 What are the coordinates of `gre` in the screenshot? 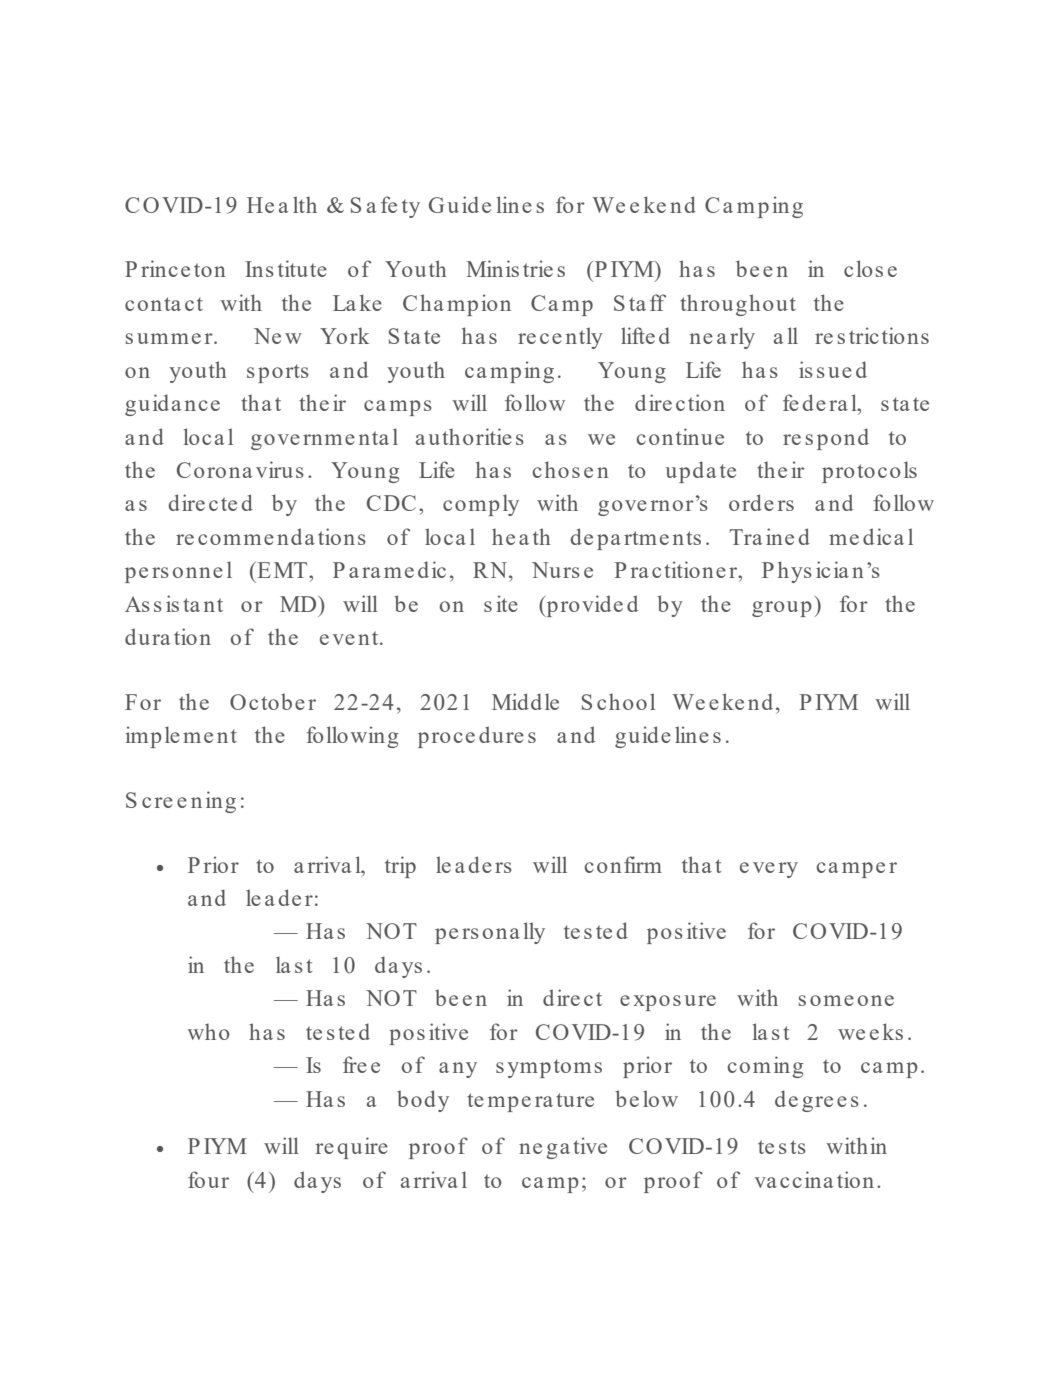 It's located at (817, 1104).
